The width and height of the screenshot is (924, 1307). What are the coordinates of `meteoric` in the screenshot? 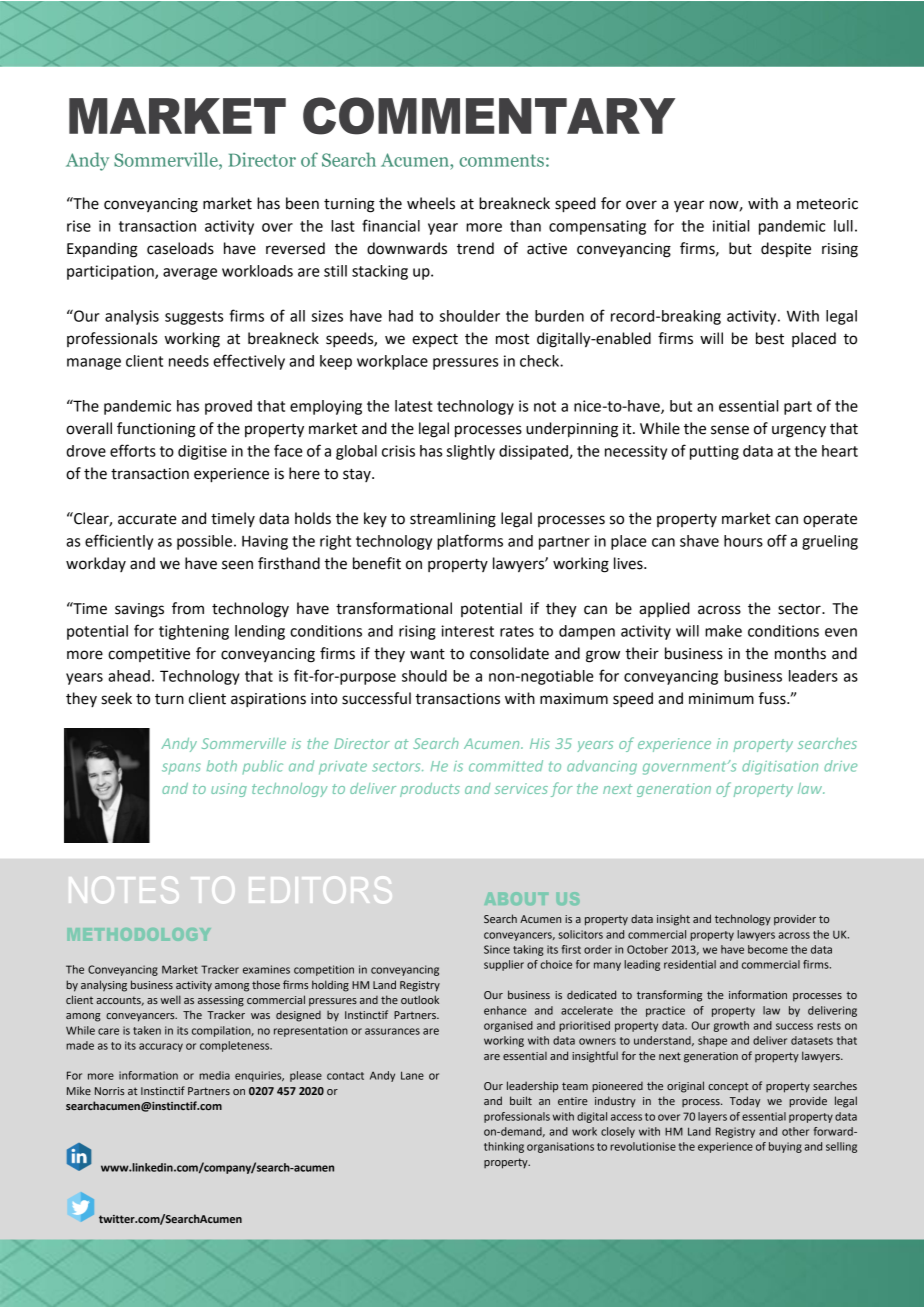 It's located at (827, 204).
